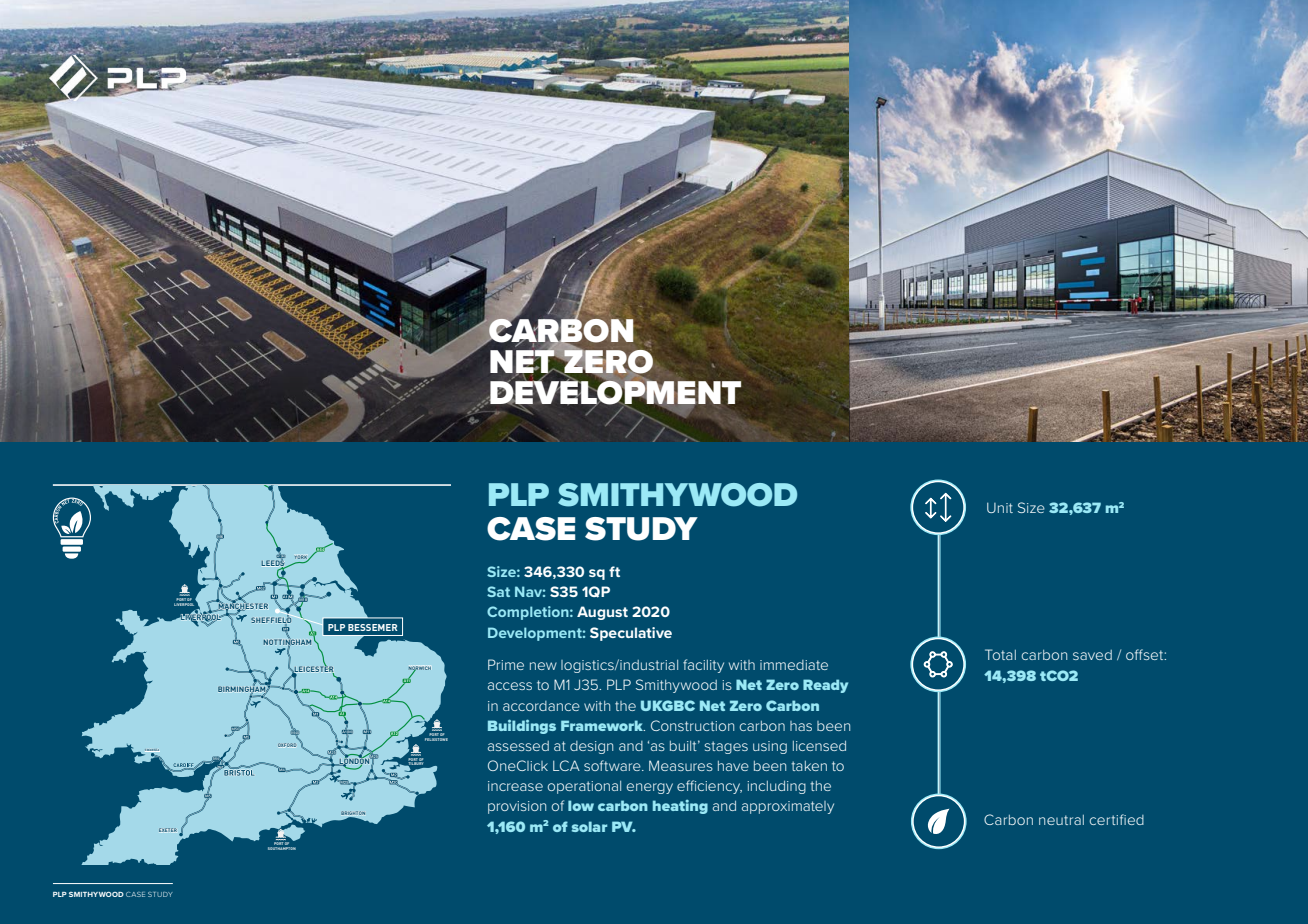 Image resolution: width=1308 pixels, height=924 pixels. What do you see at coordinates (1000, 508) in the image?
I see `Unit` at bounding box center [1000, 508].
